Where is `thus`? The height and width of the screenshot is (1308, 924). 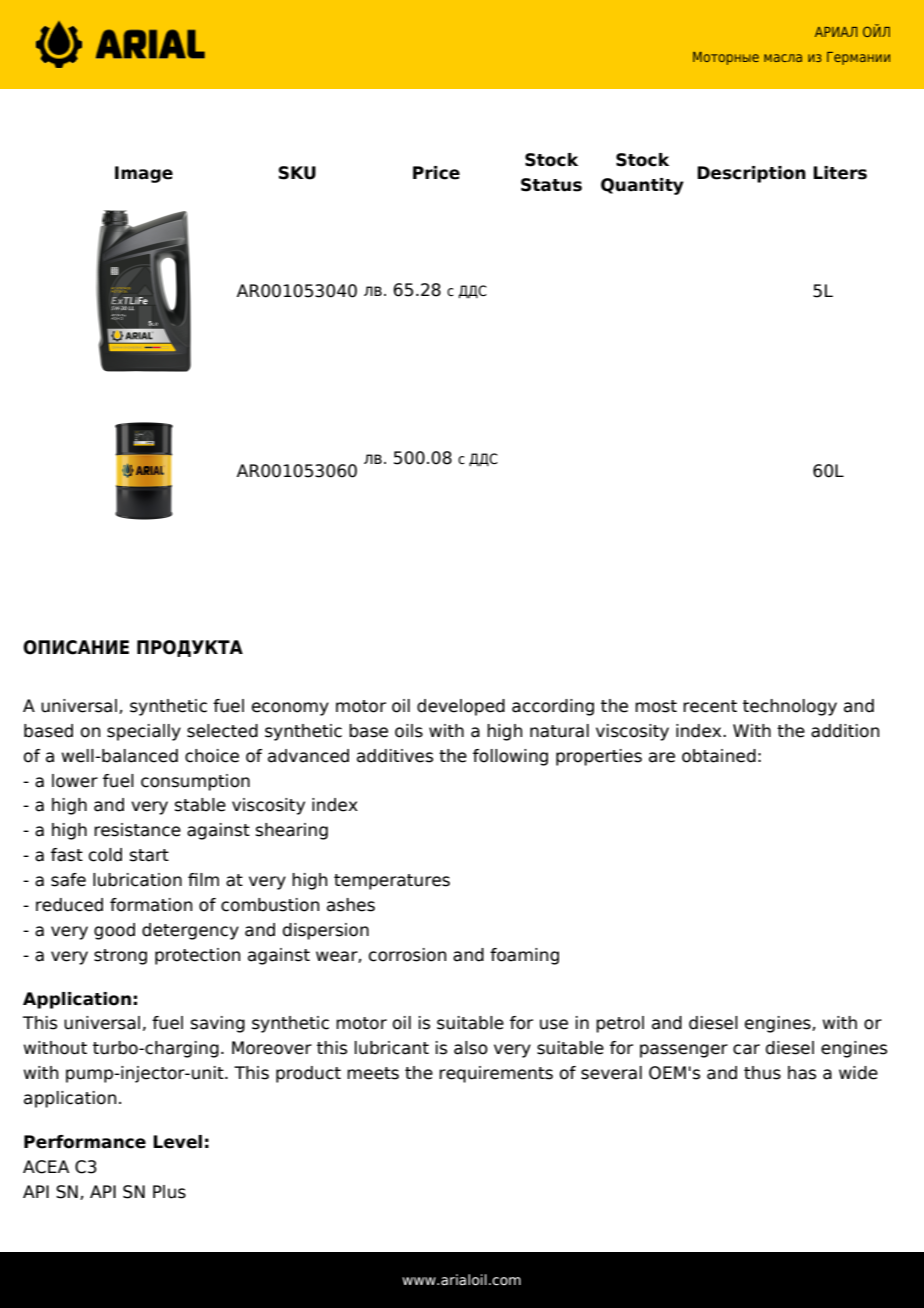 thus is located at coordinates (762, 1073).
